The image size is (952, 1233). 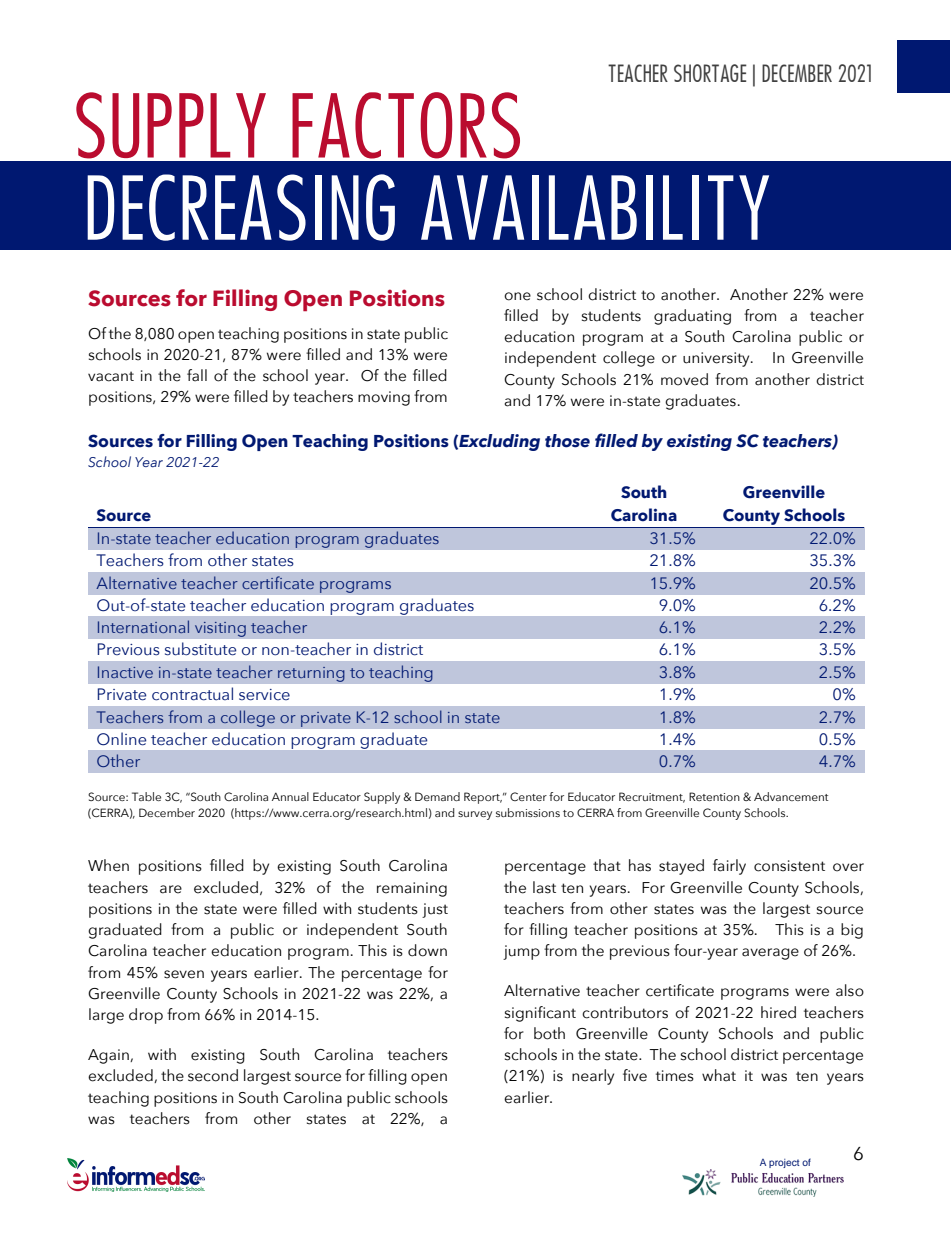 What do you see at coordinates (241, 207) in the screenshot?
I see `DECREASING` at bounding box center [241, 207].
